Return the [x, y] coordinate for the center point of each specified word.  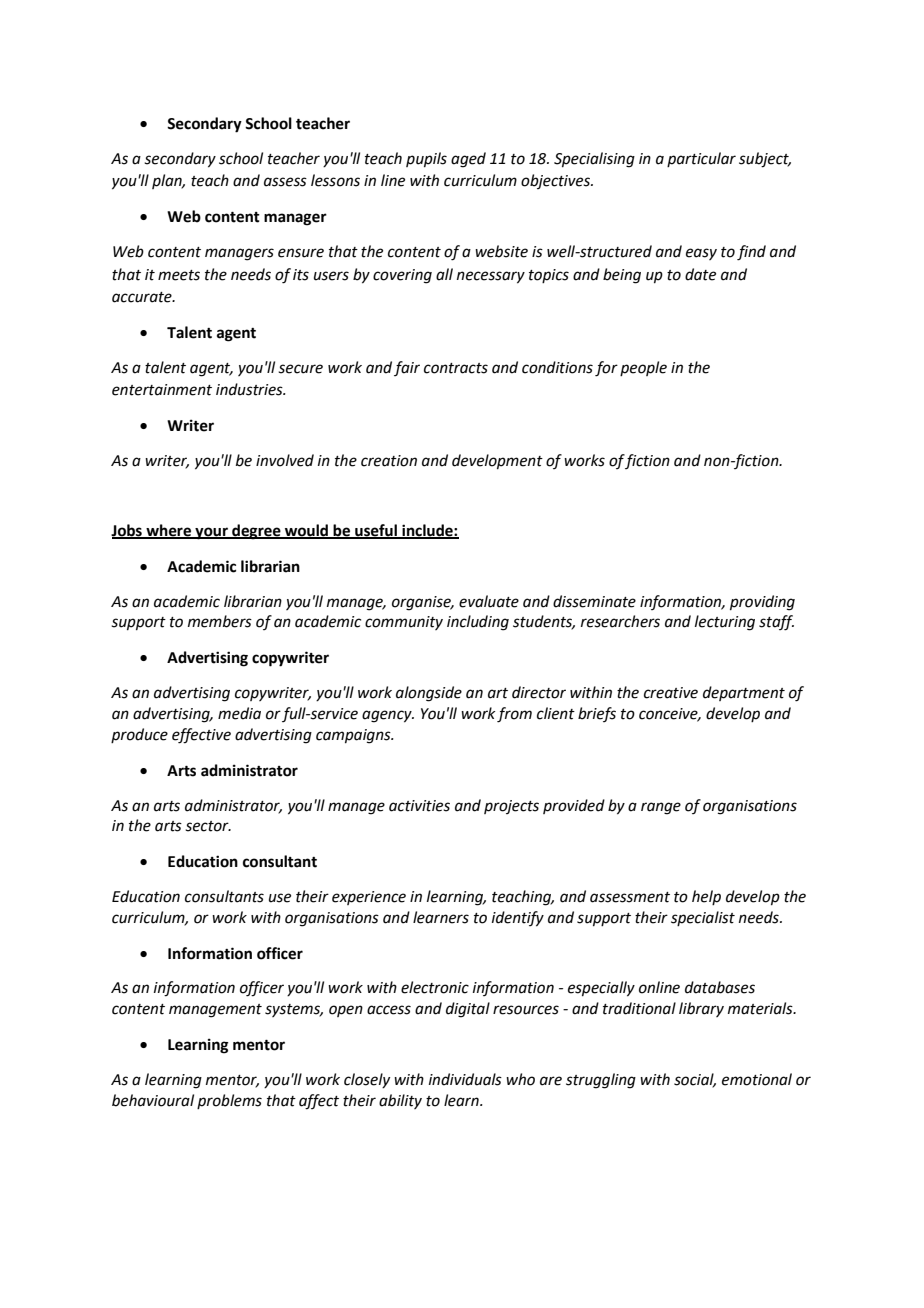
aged [468, 160]
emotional [757, 1079]
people [643, 368]
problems [229, 1101]
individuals [465, 1079]
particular [701, 159]
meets [179, 275]
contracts [456, 368]
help [706, 897]
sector [208, 826]
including [478, 623]
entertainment [162, 390]
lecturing [725, 623]
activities [419, 806]
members [220, 621]
